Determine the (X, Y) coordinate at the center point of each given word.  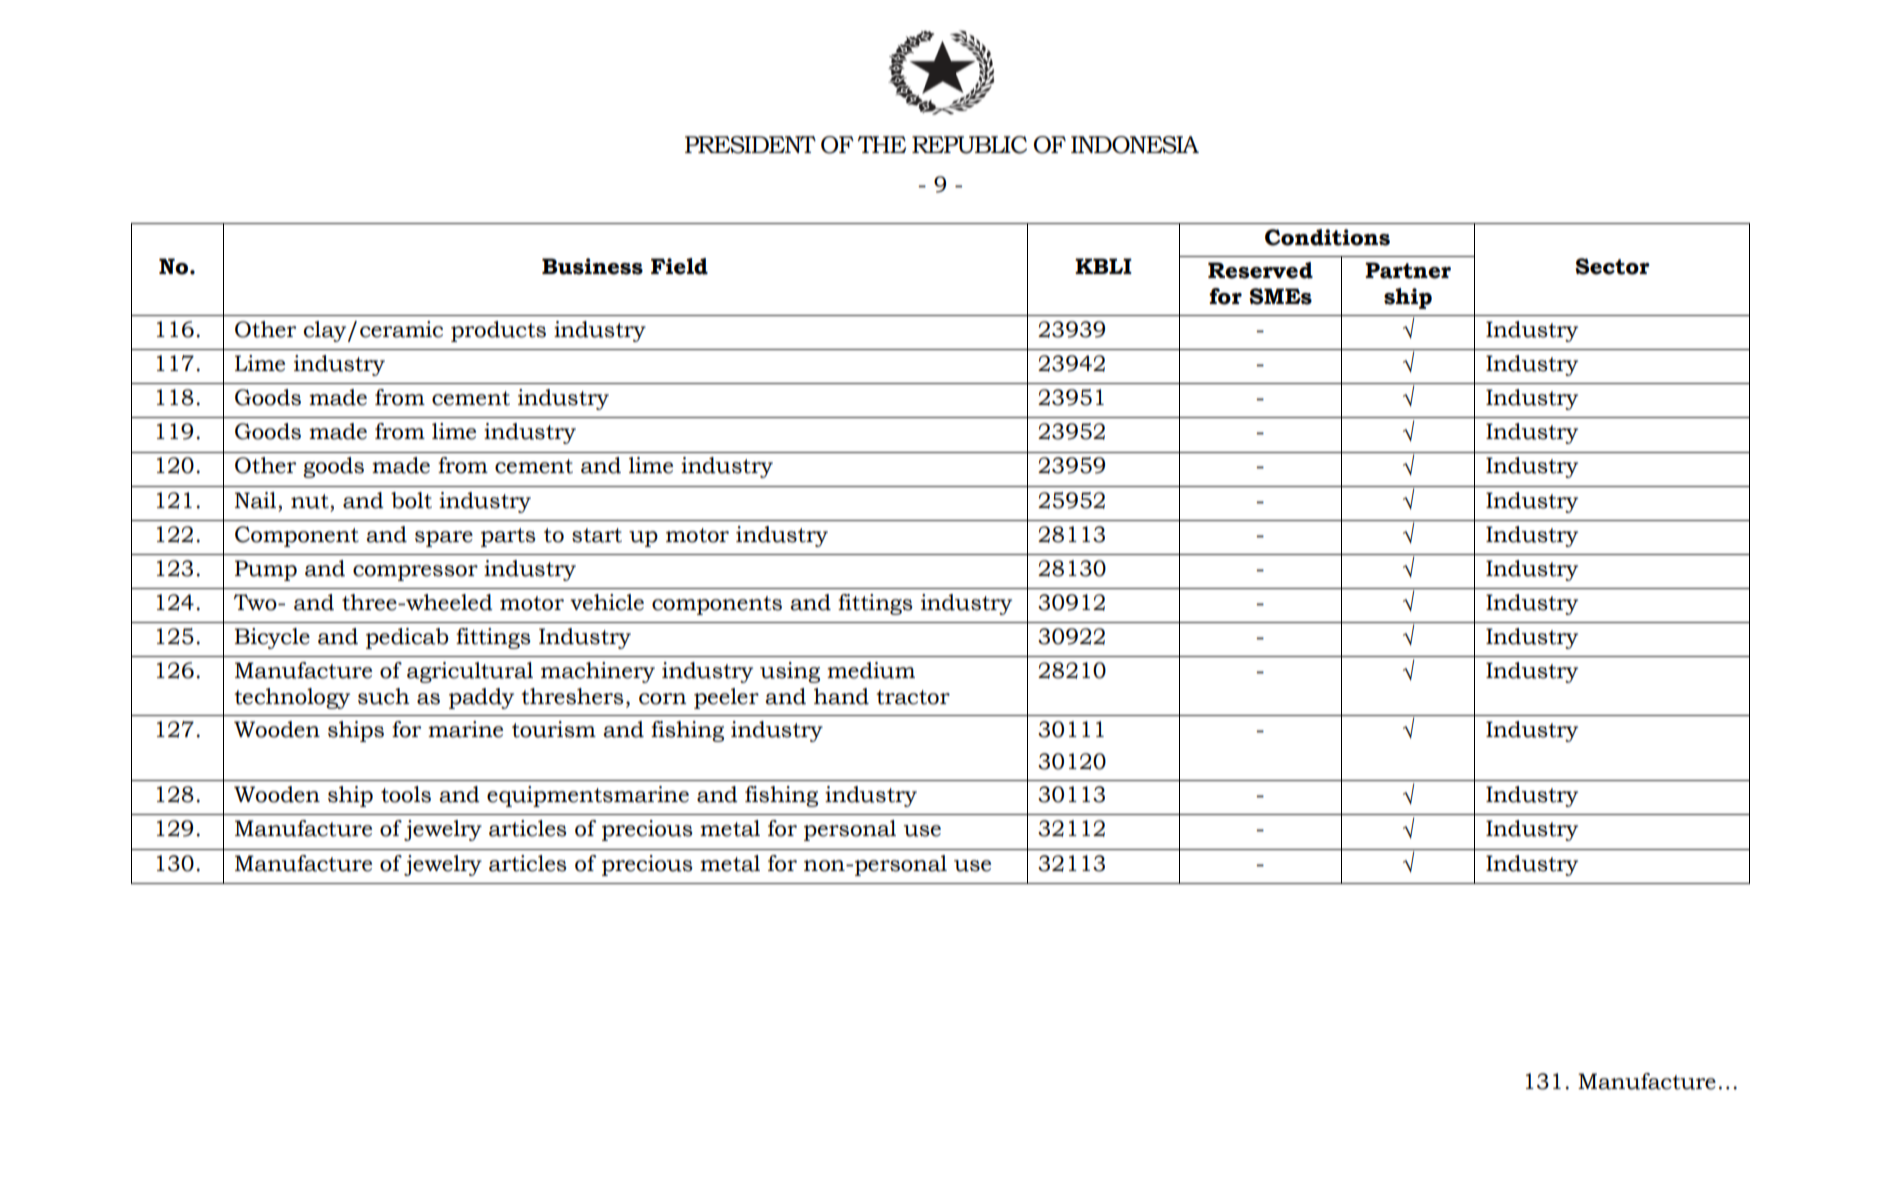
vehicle (607, 602)
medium (871, 670)
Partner (1408, 270)
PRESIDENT (750, 145)
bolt (411, 500)
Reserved (1260, 270)
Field (679, 266)
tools (406, 794)
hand (841, 696)
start (597, 535)
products (498, 331)
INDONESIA (1135, 145)
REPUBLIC (969, 145)
